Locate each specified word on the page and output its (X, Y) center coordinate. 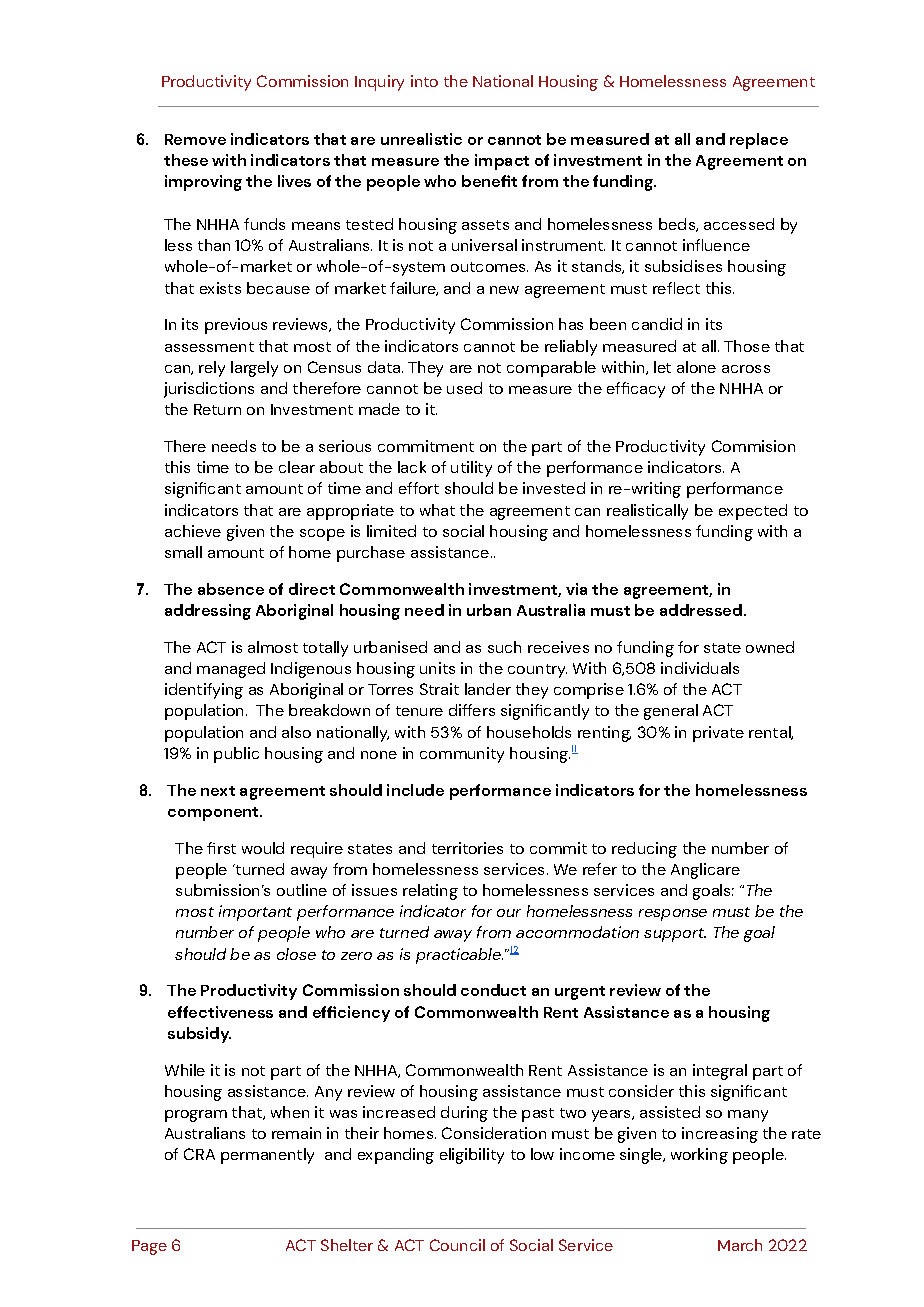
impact (502, 162)
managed (231, 670)
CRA (199, 1154)
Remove (195, 139)
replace (759, 141)
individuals (700, 668)
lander (488, 689)
